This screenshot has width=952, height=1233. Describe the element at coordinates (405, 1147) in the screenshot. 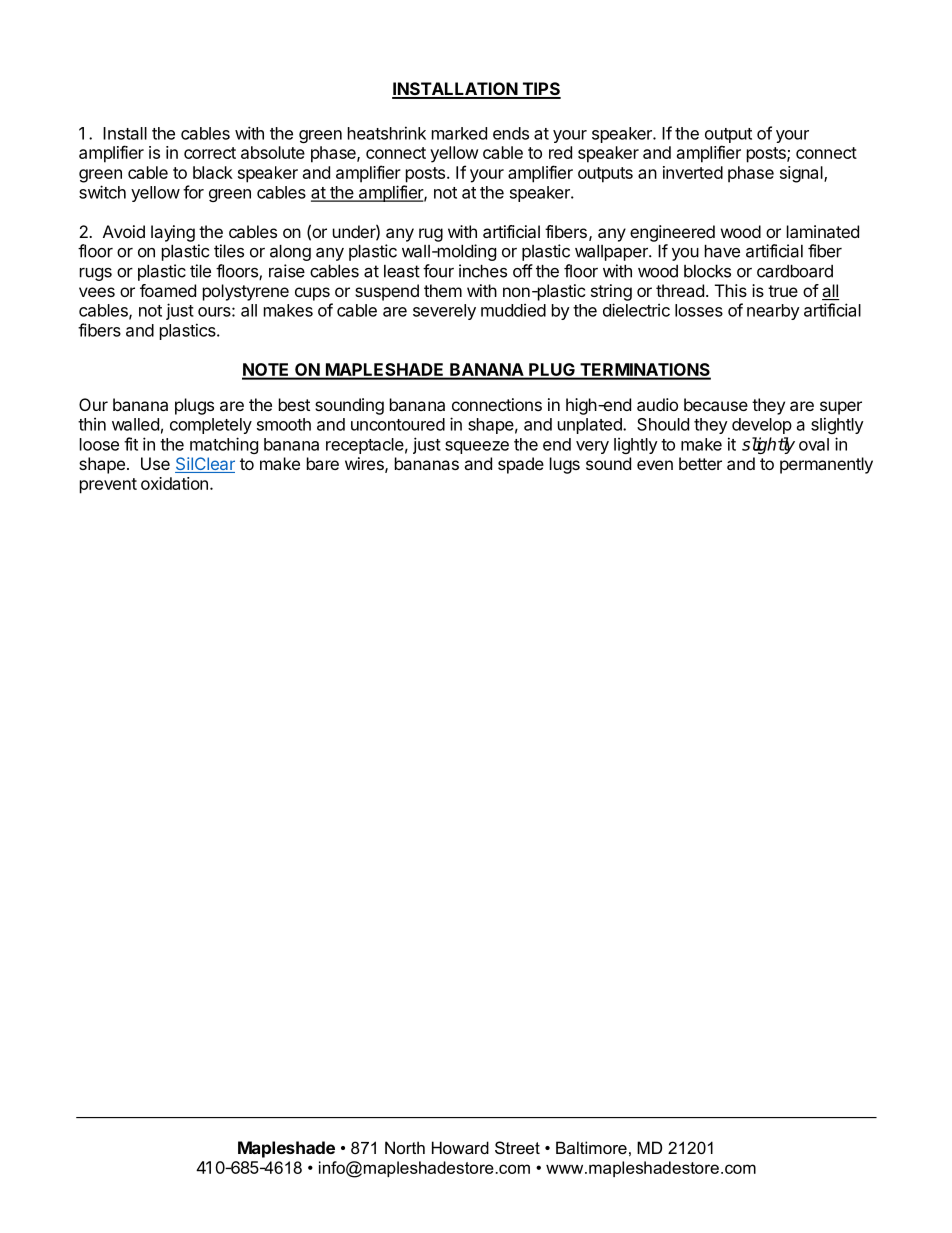

I see `North` at that location.
